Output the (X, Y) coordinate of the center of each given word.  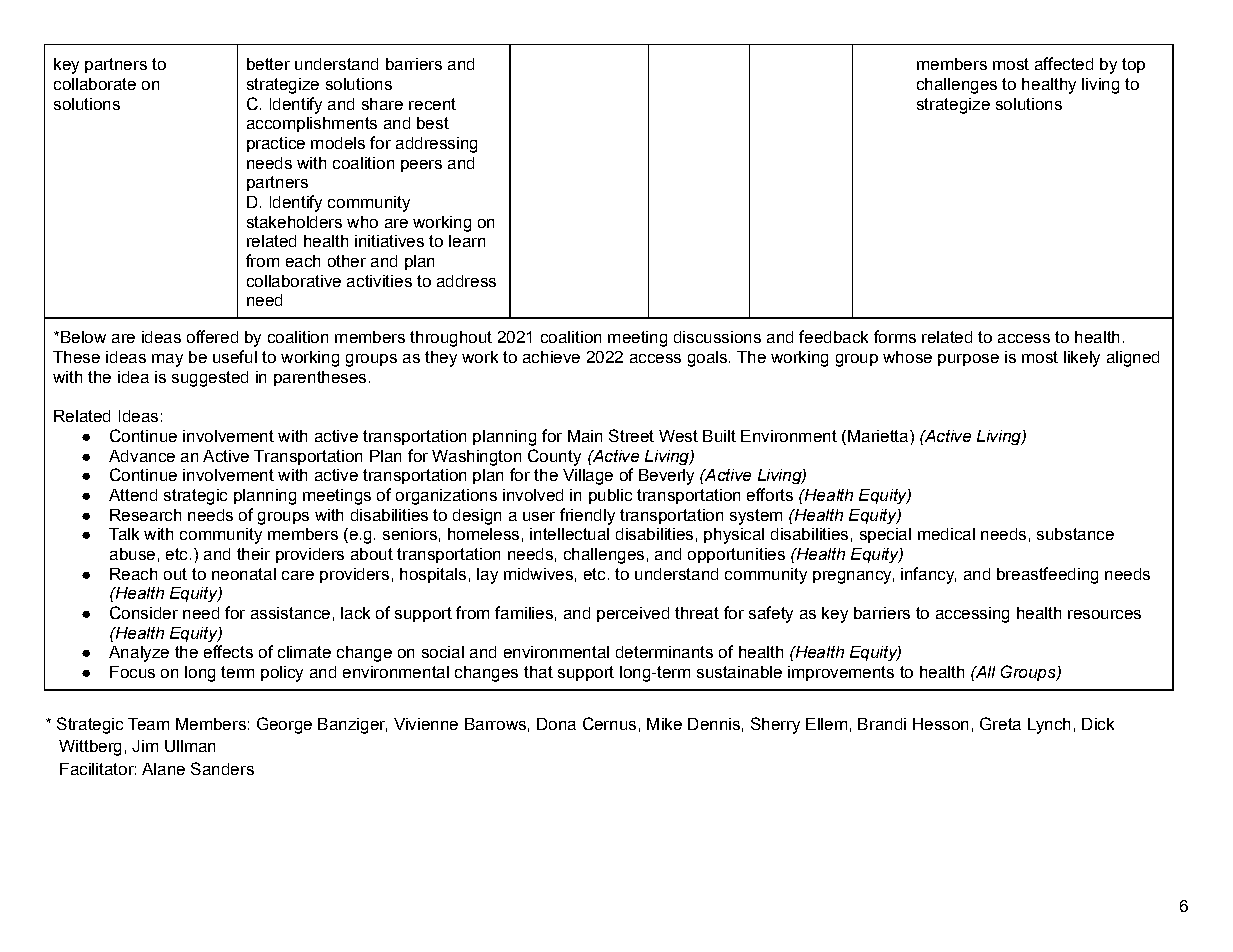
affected (1064, 63)
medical (946, 534)
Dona (556, 724)
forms (895, 336)
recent (432, 104)
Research (145, 515)
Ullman (190, 746)
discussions (717, 337)
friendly (587, 516)
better (268, 64)
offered (212, 336)
